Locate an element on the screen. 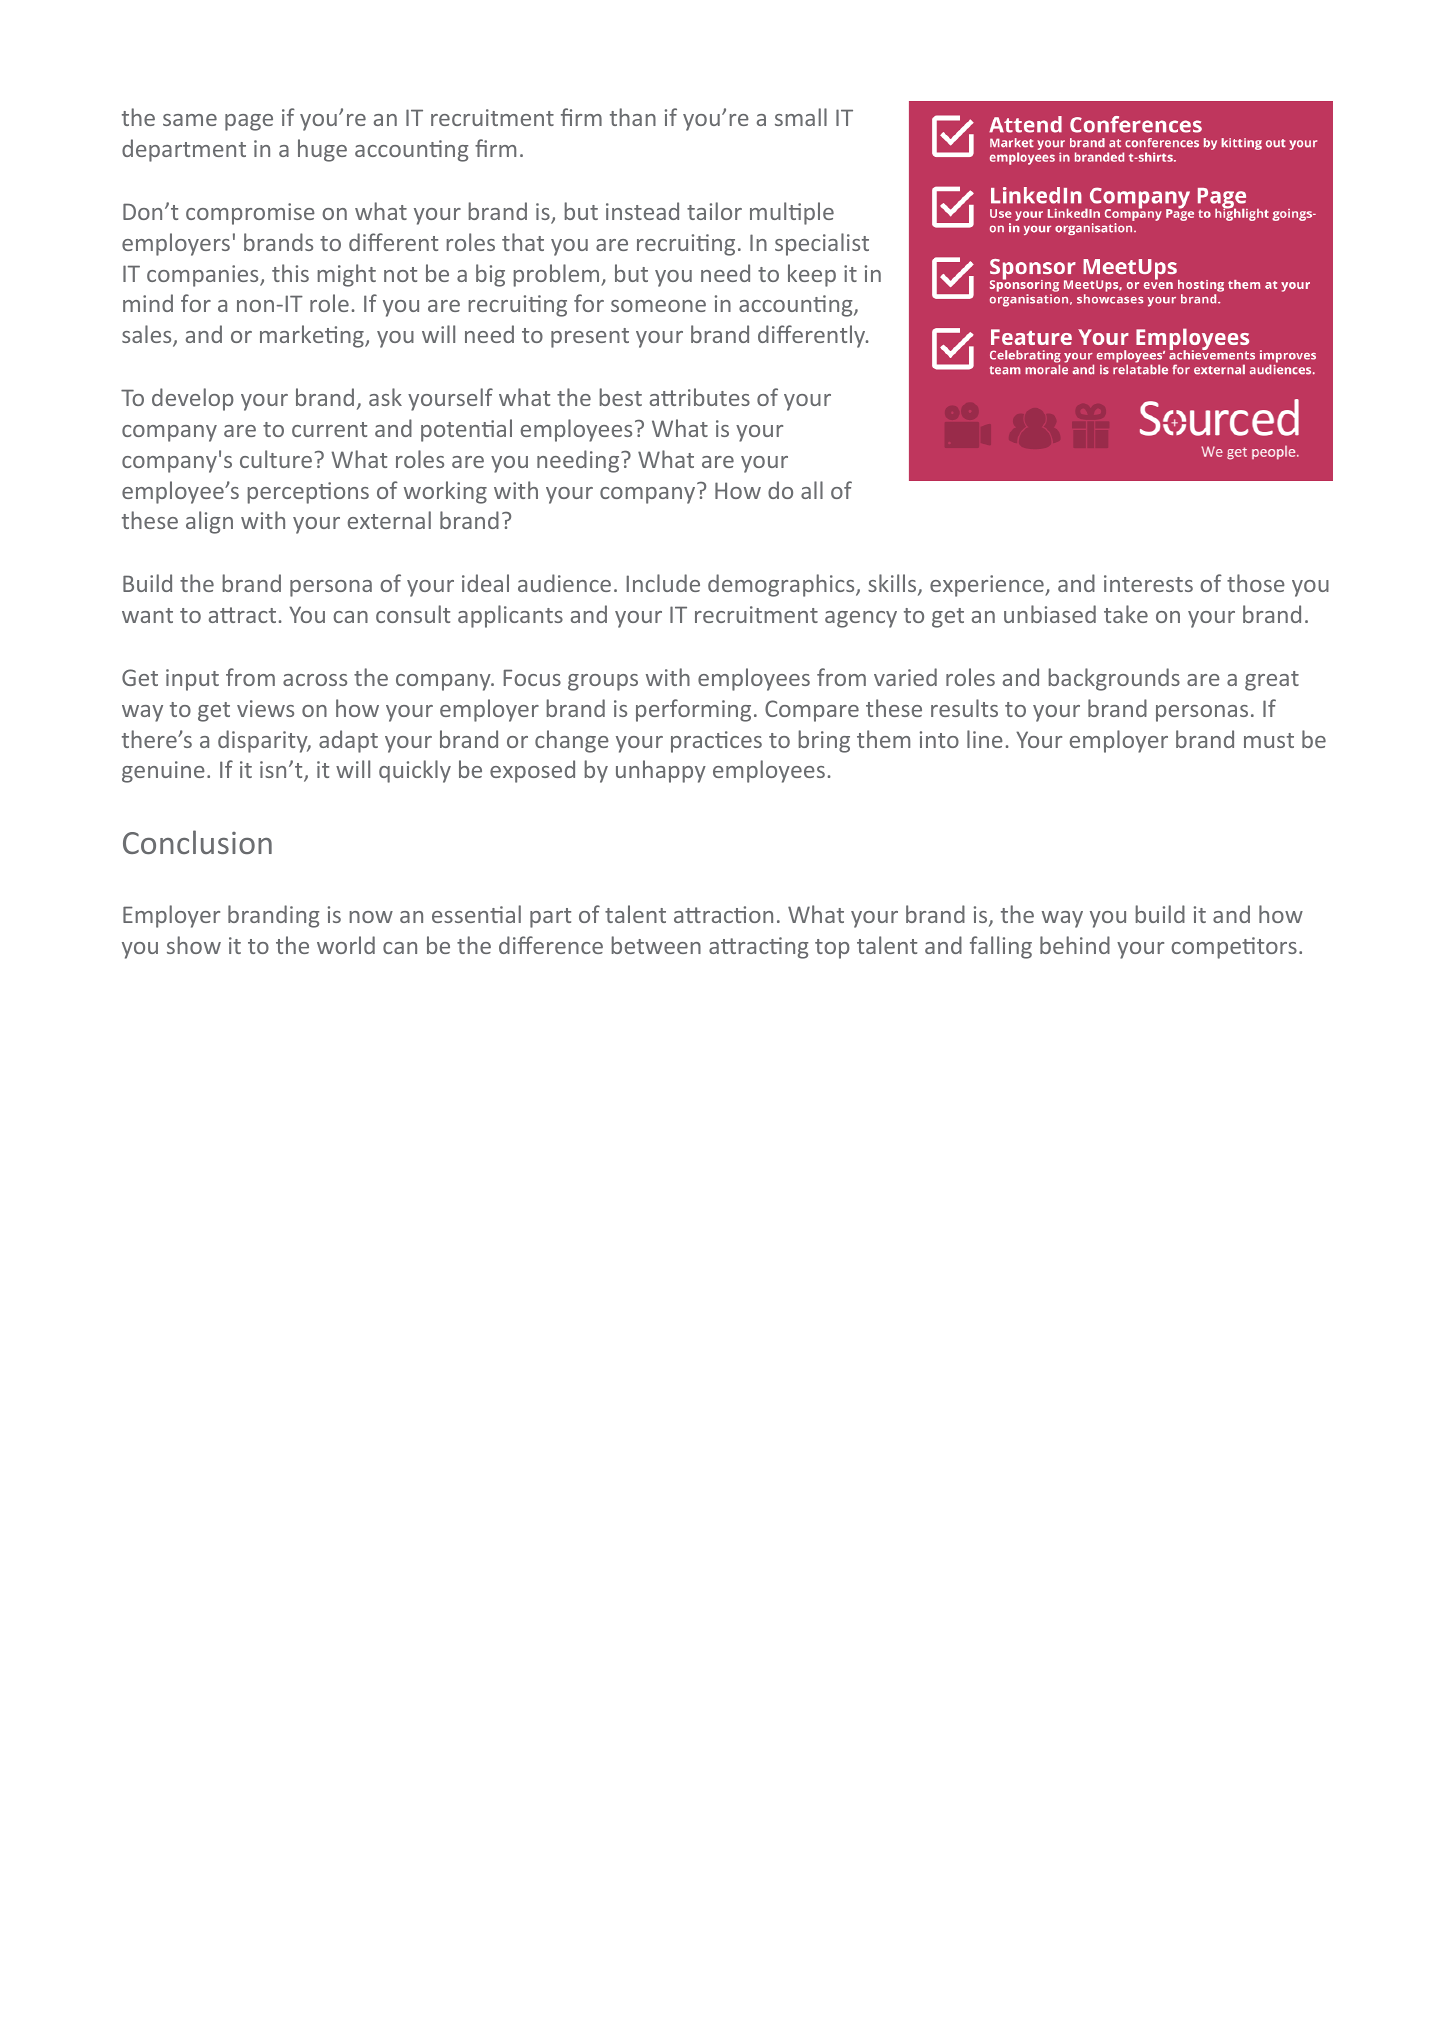 The height and width of the screenshot is (2043, 1443). align is located at coordinates (209, 522).
